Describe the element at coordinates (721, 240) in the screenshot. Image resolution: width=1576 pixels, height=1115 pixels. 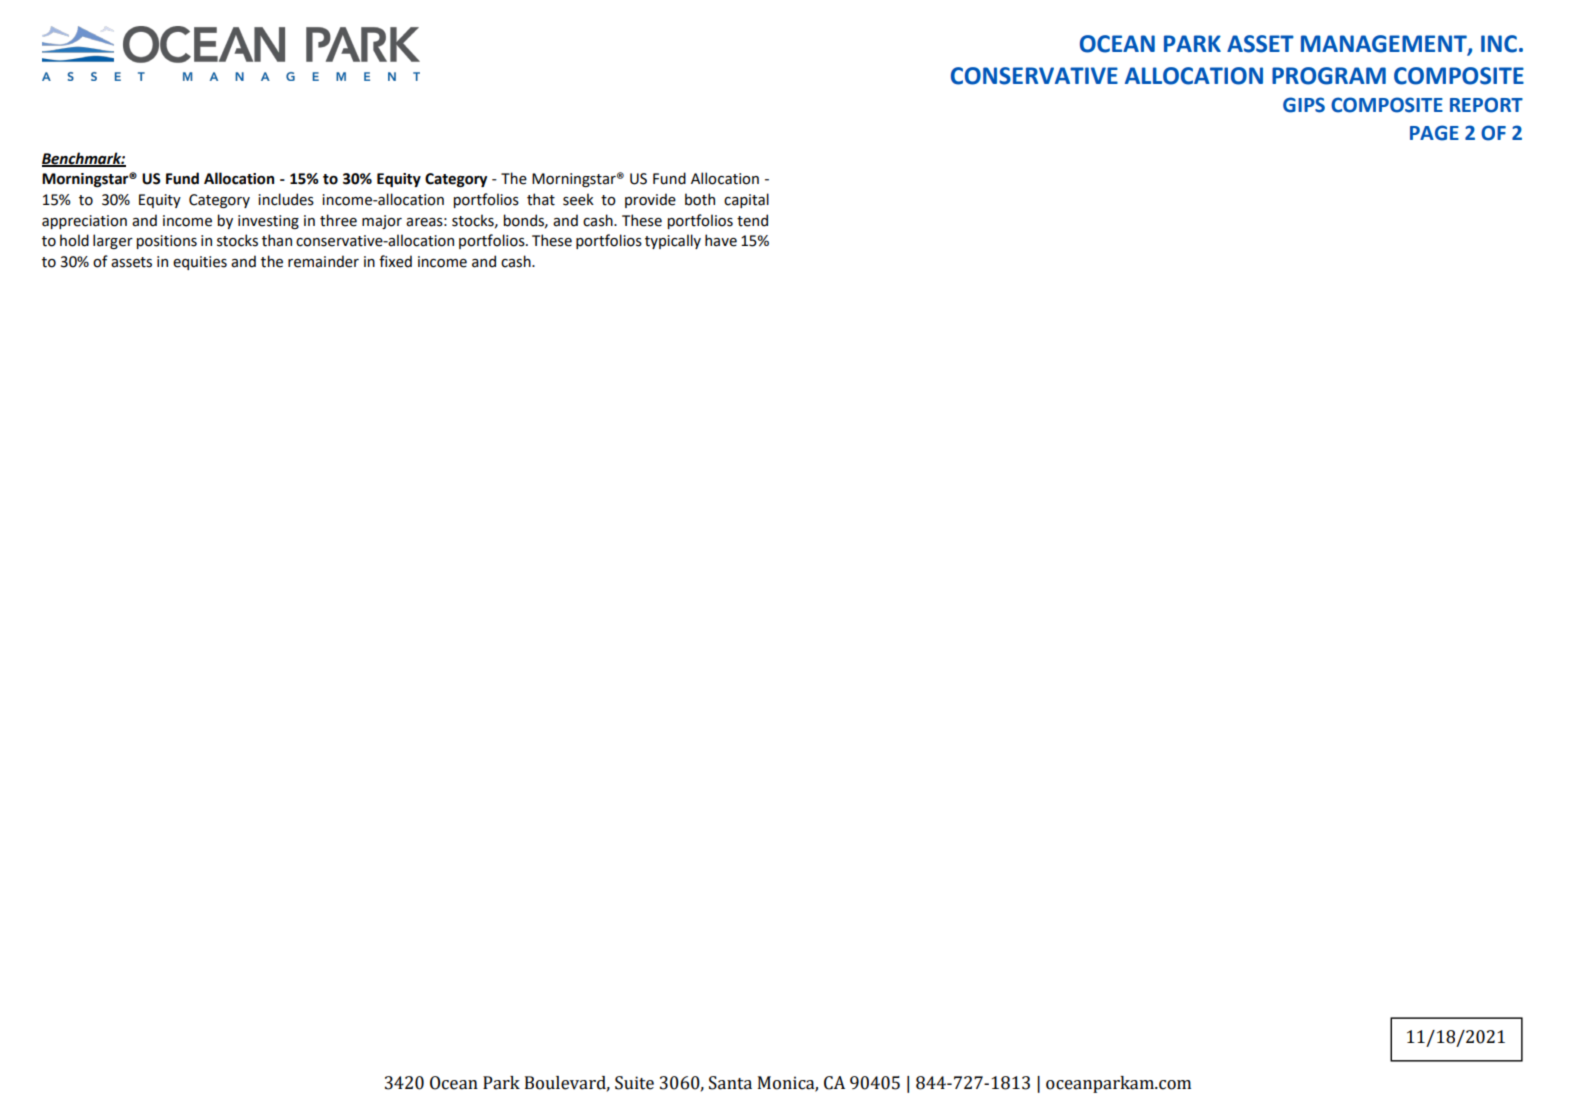
I see `have` at that location.
